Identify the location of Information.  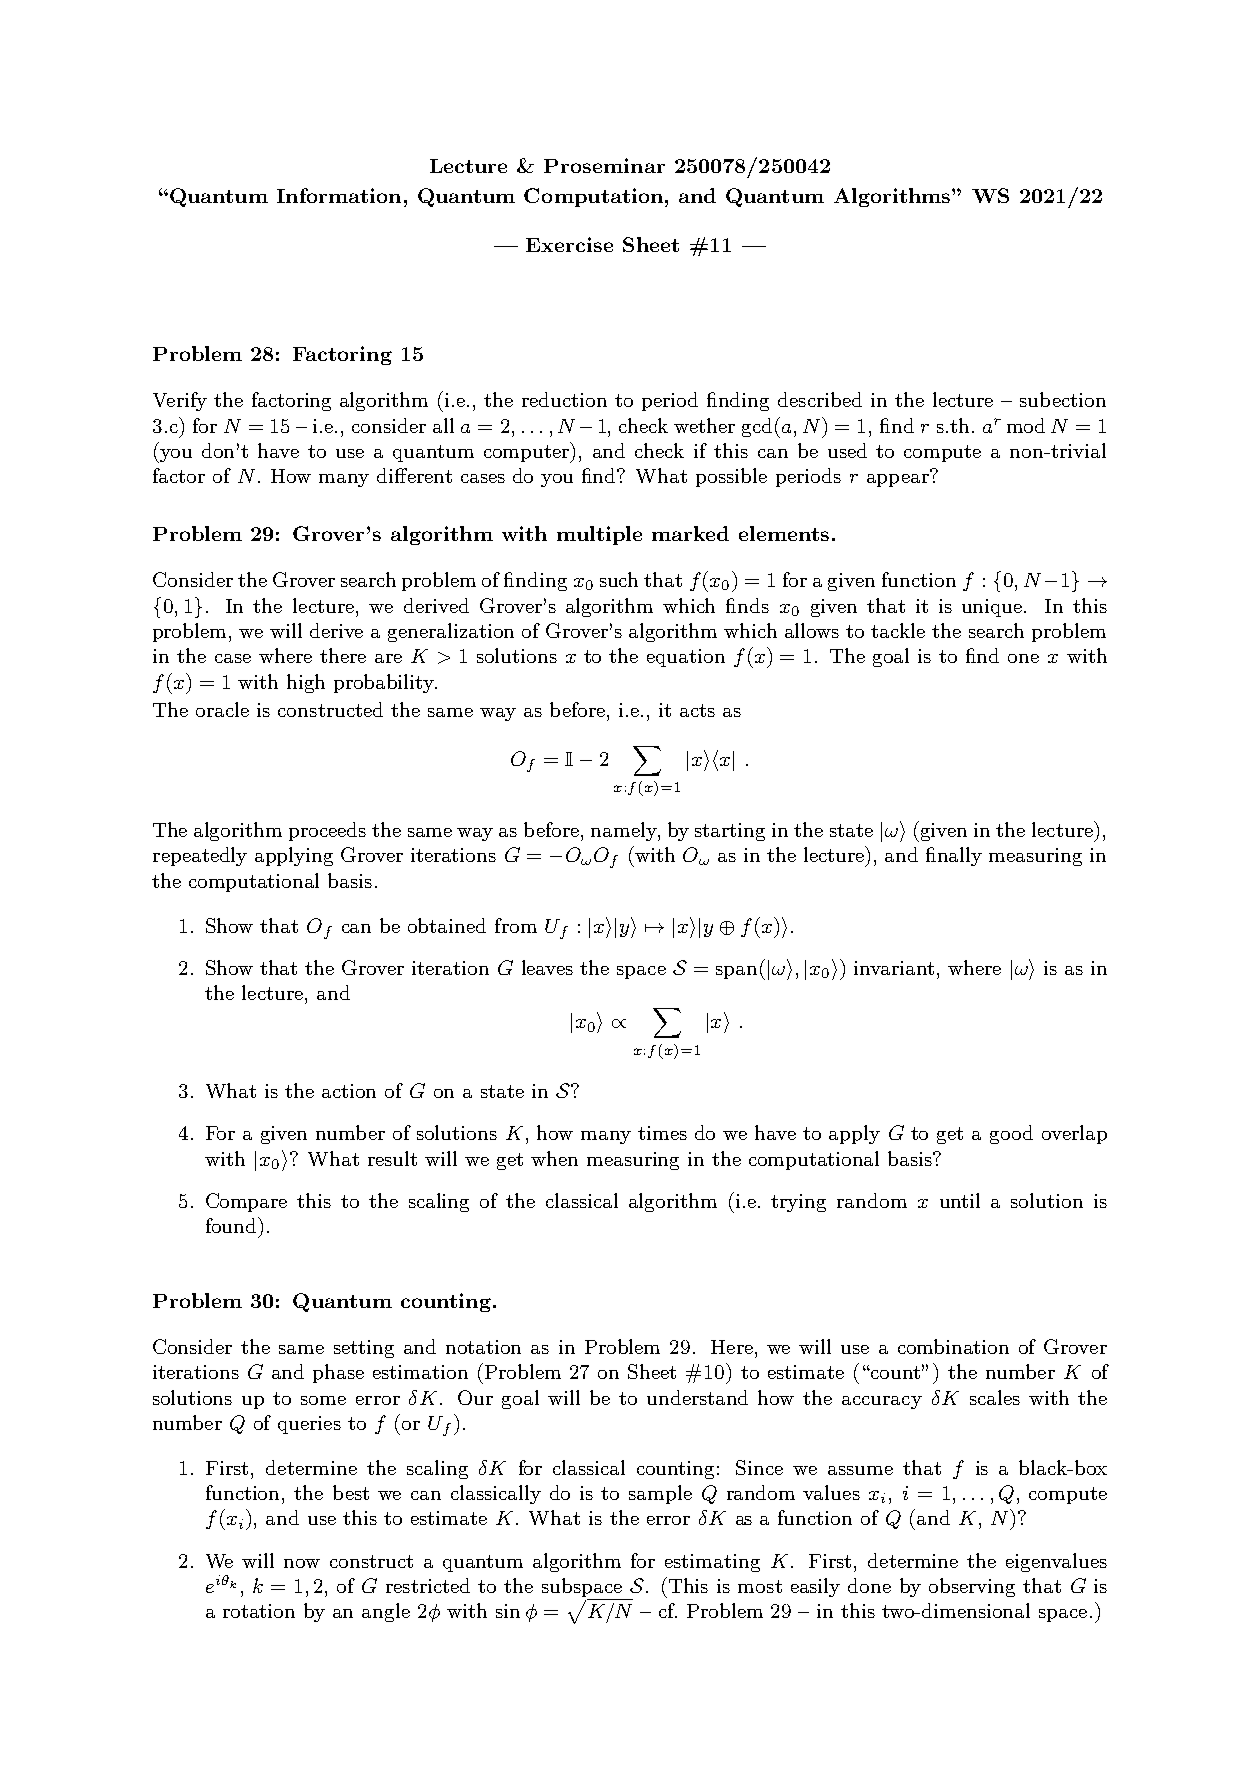
(339, 195).
